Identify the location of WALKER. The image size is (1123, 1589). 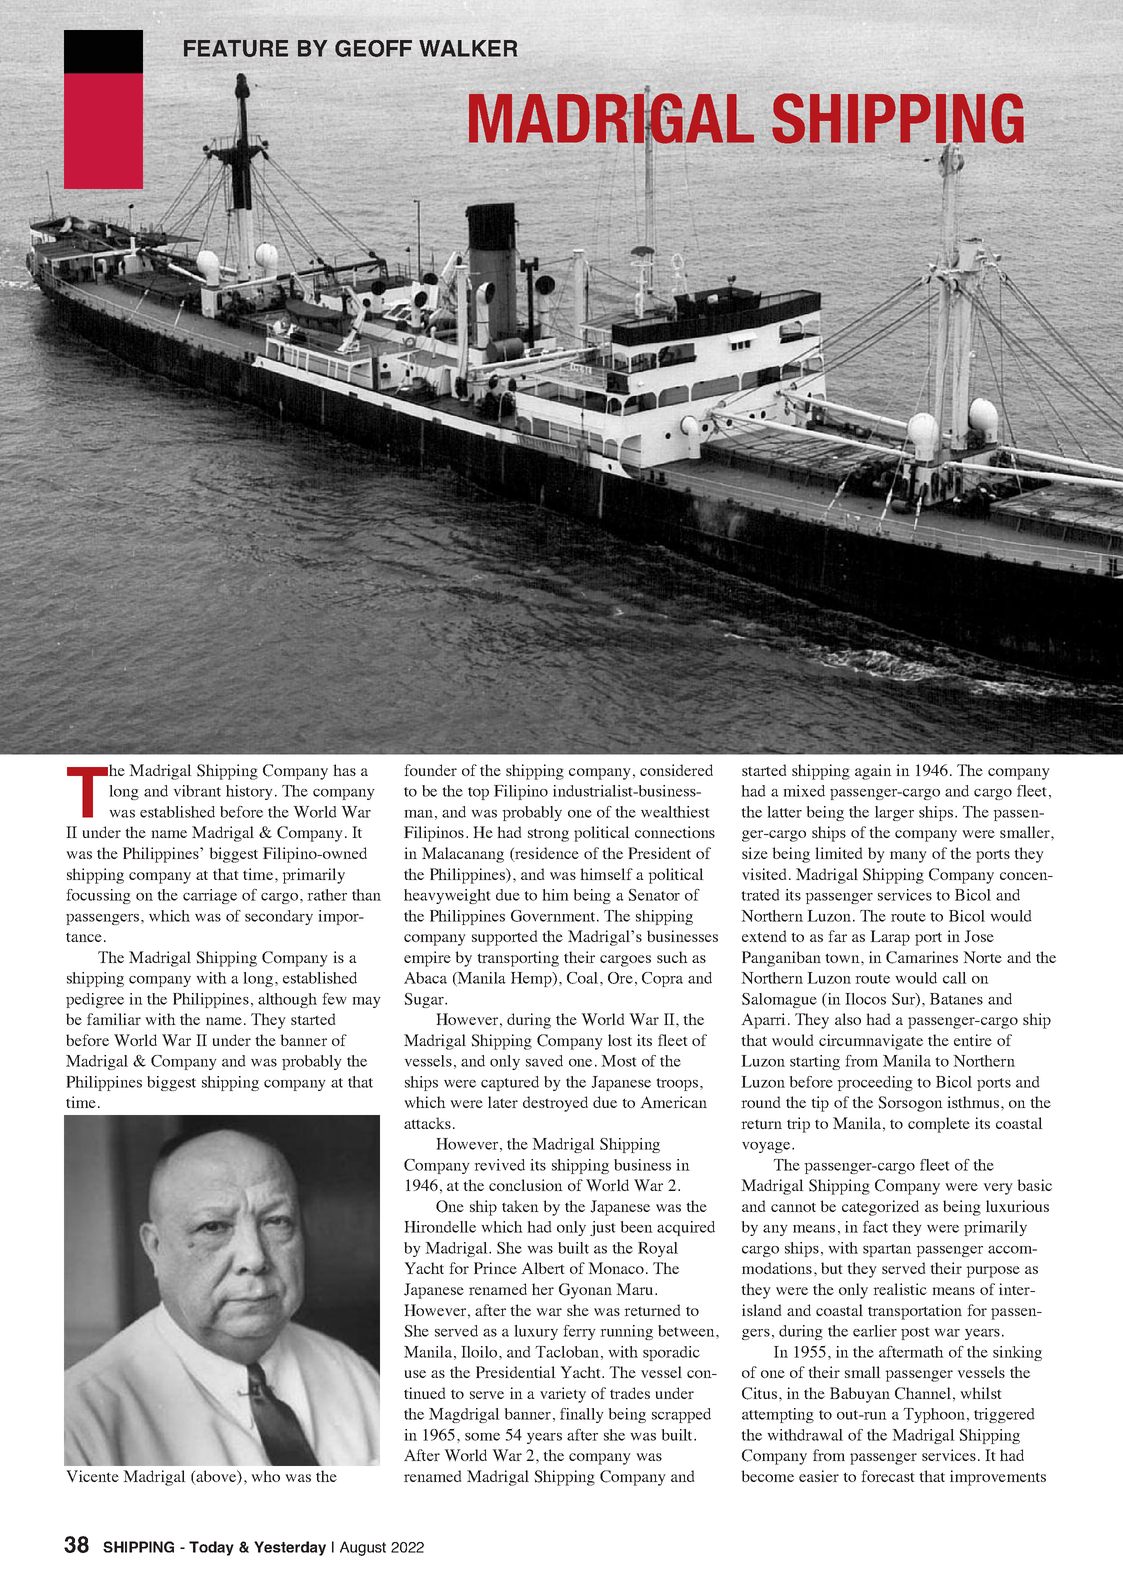
(468, 48).
